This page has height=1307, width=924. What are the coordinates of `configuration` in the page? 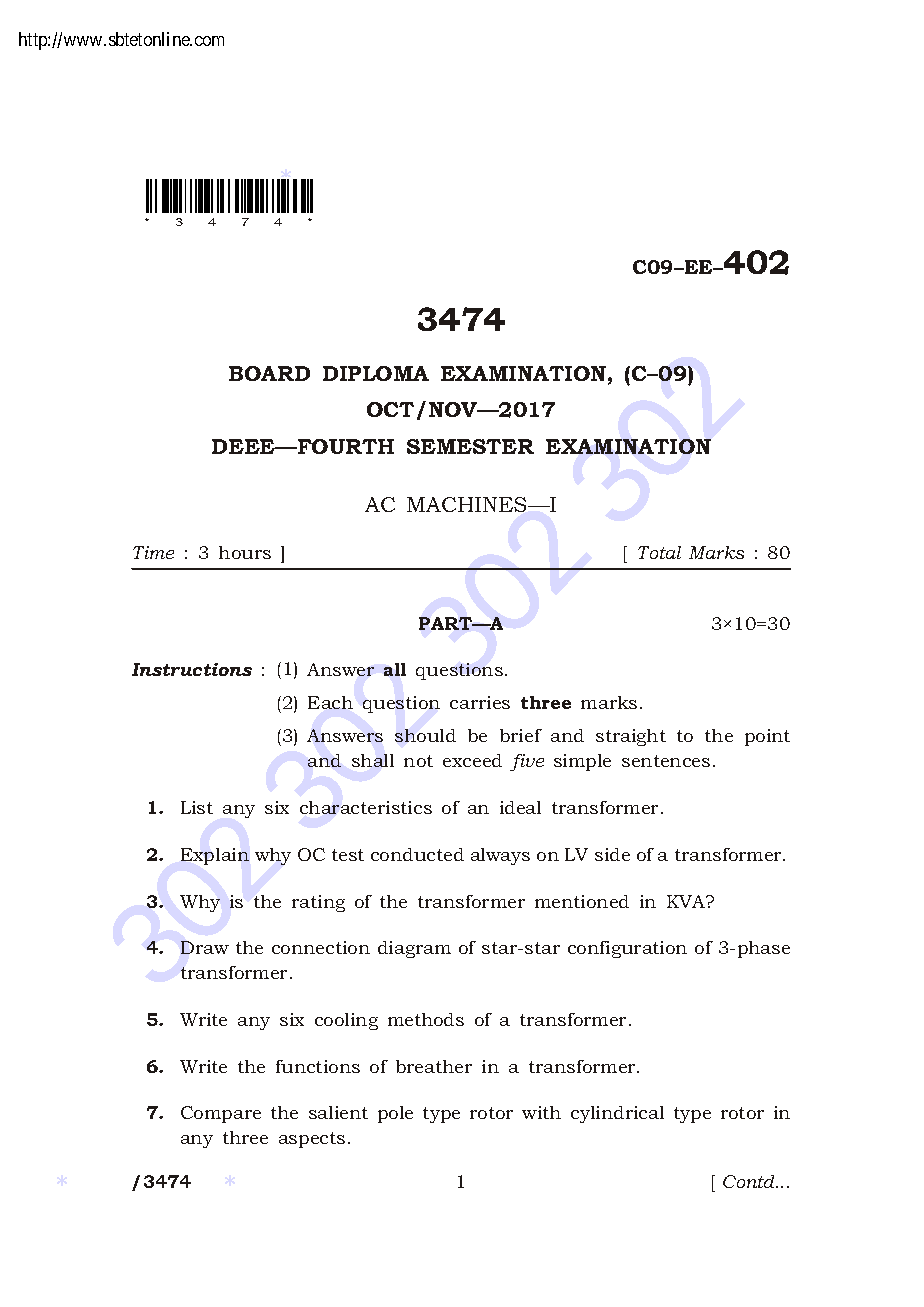 It's located at (627, 949).
